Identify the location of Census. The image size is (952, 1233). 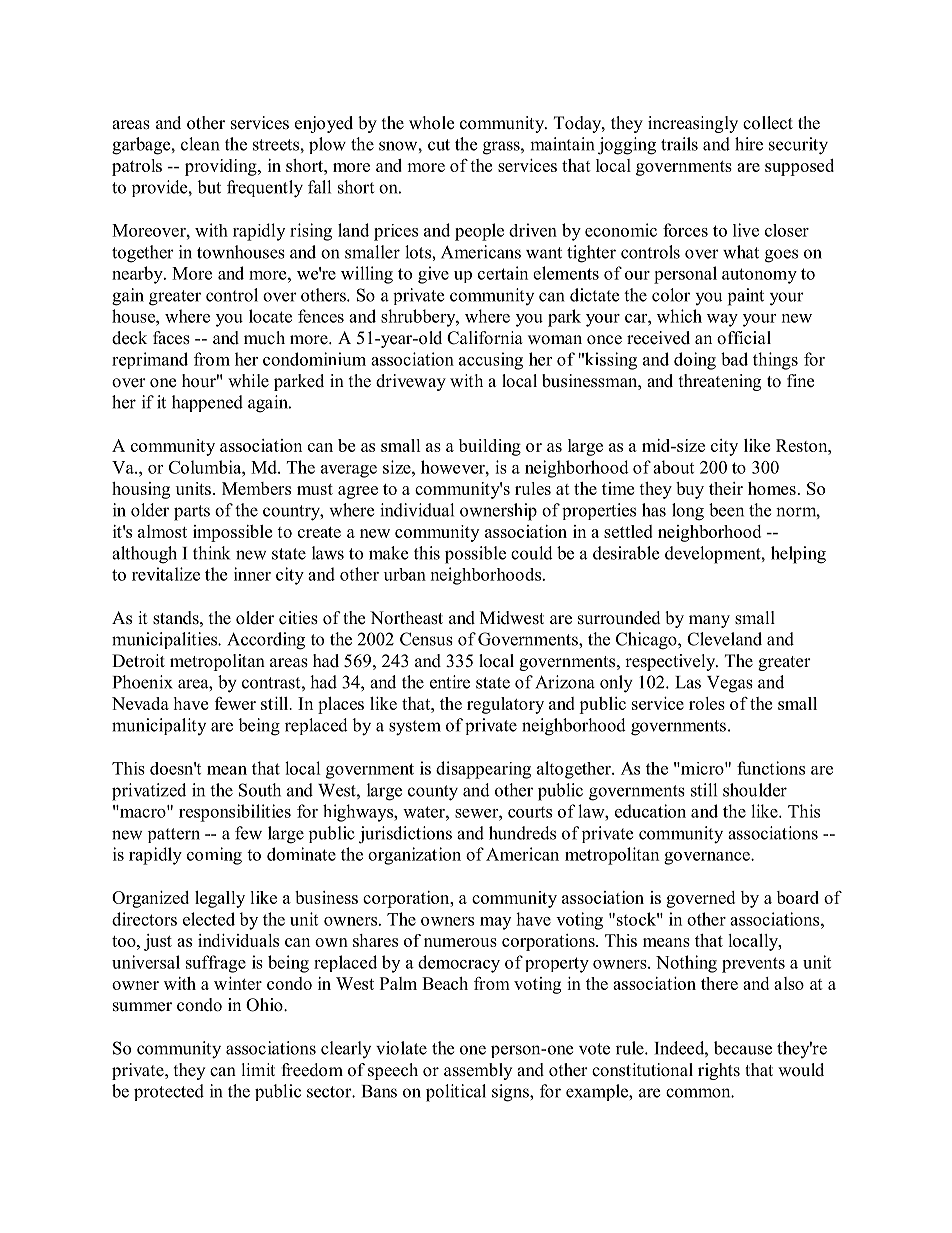
(426, 639).
